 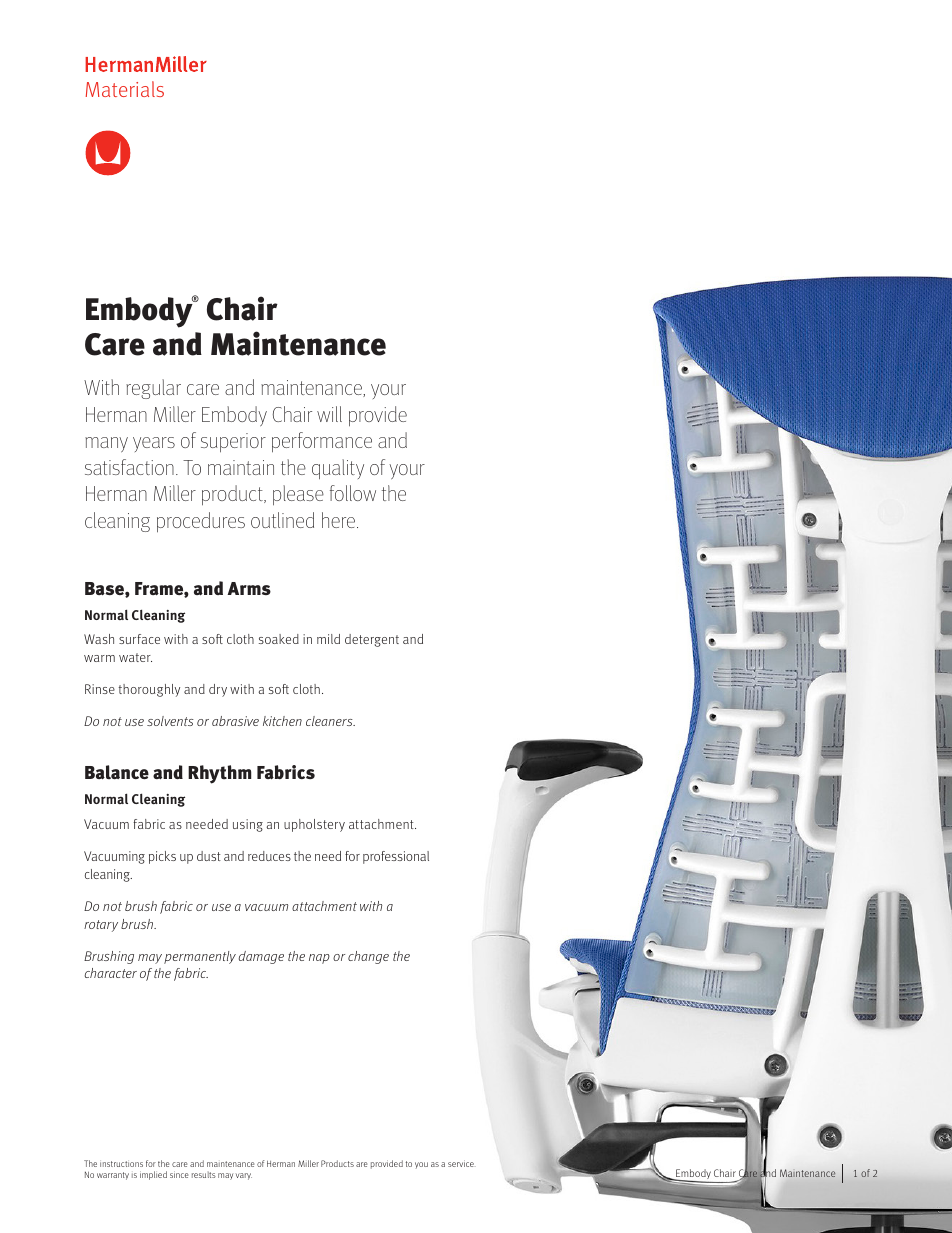 What do you see at coordinates (153, 1175) in the image?
I see `implied` at bounding box center [153, 1175].
